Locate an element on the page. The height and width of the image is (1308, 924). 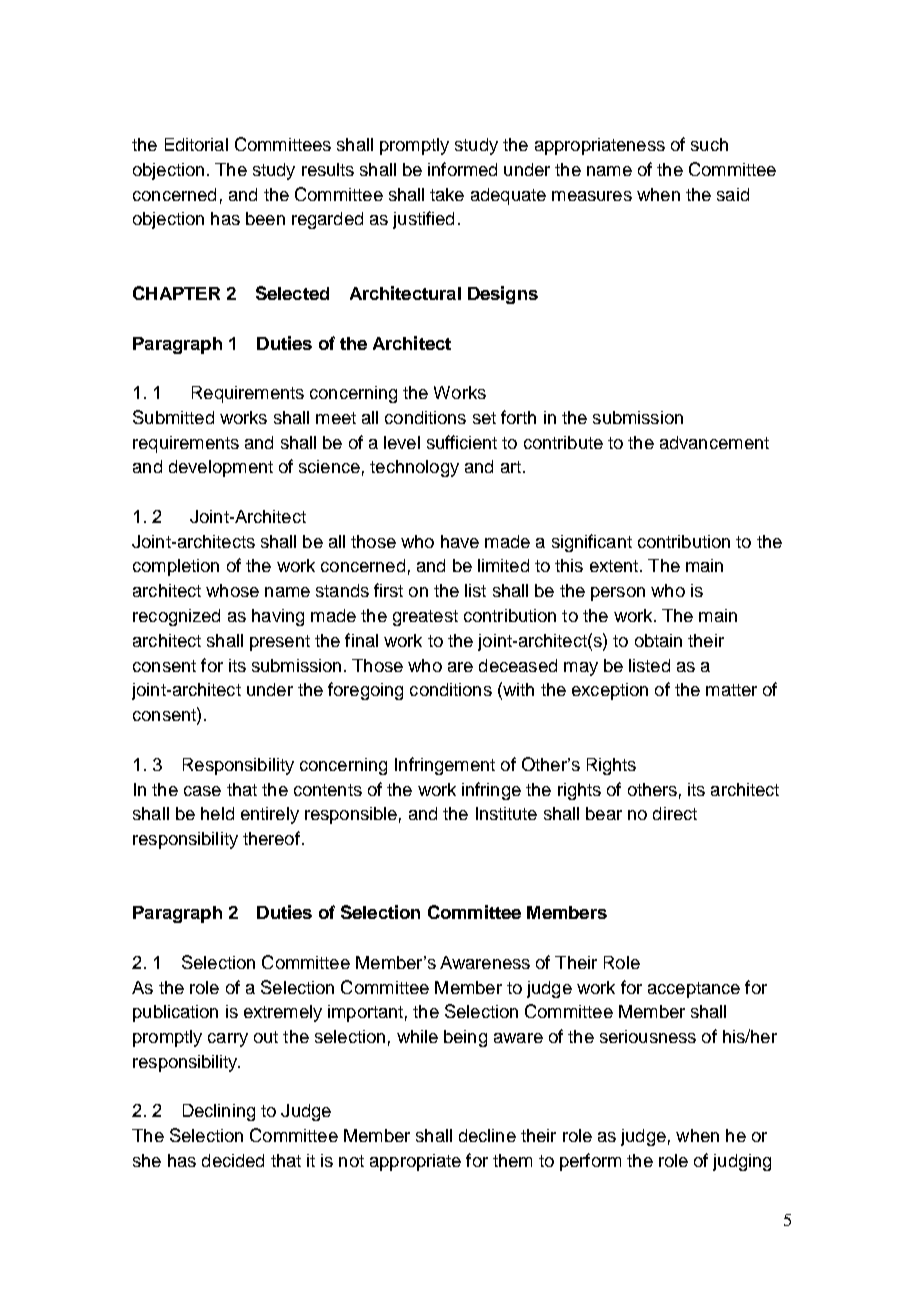
held is located at coordinates (217, 813).
